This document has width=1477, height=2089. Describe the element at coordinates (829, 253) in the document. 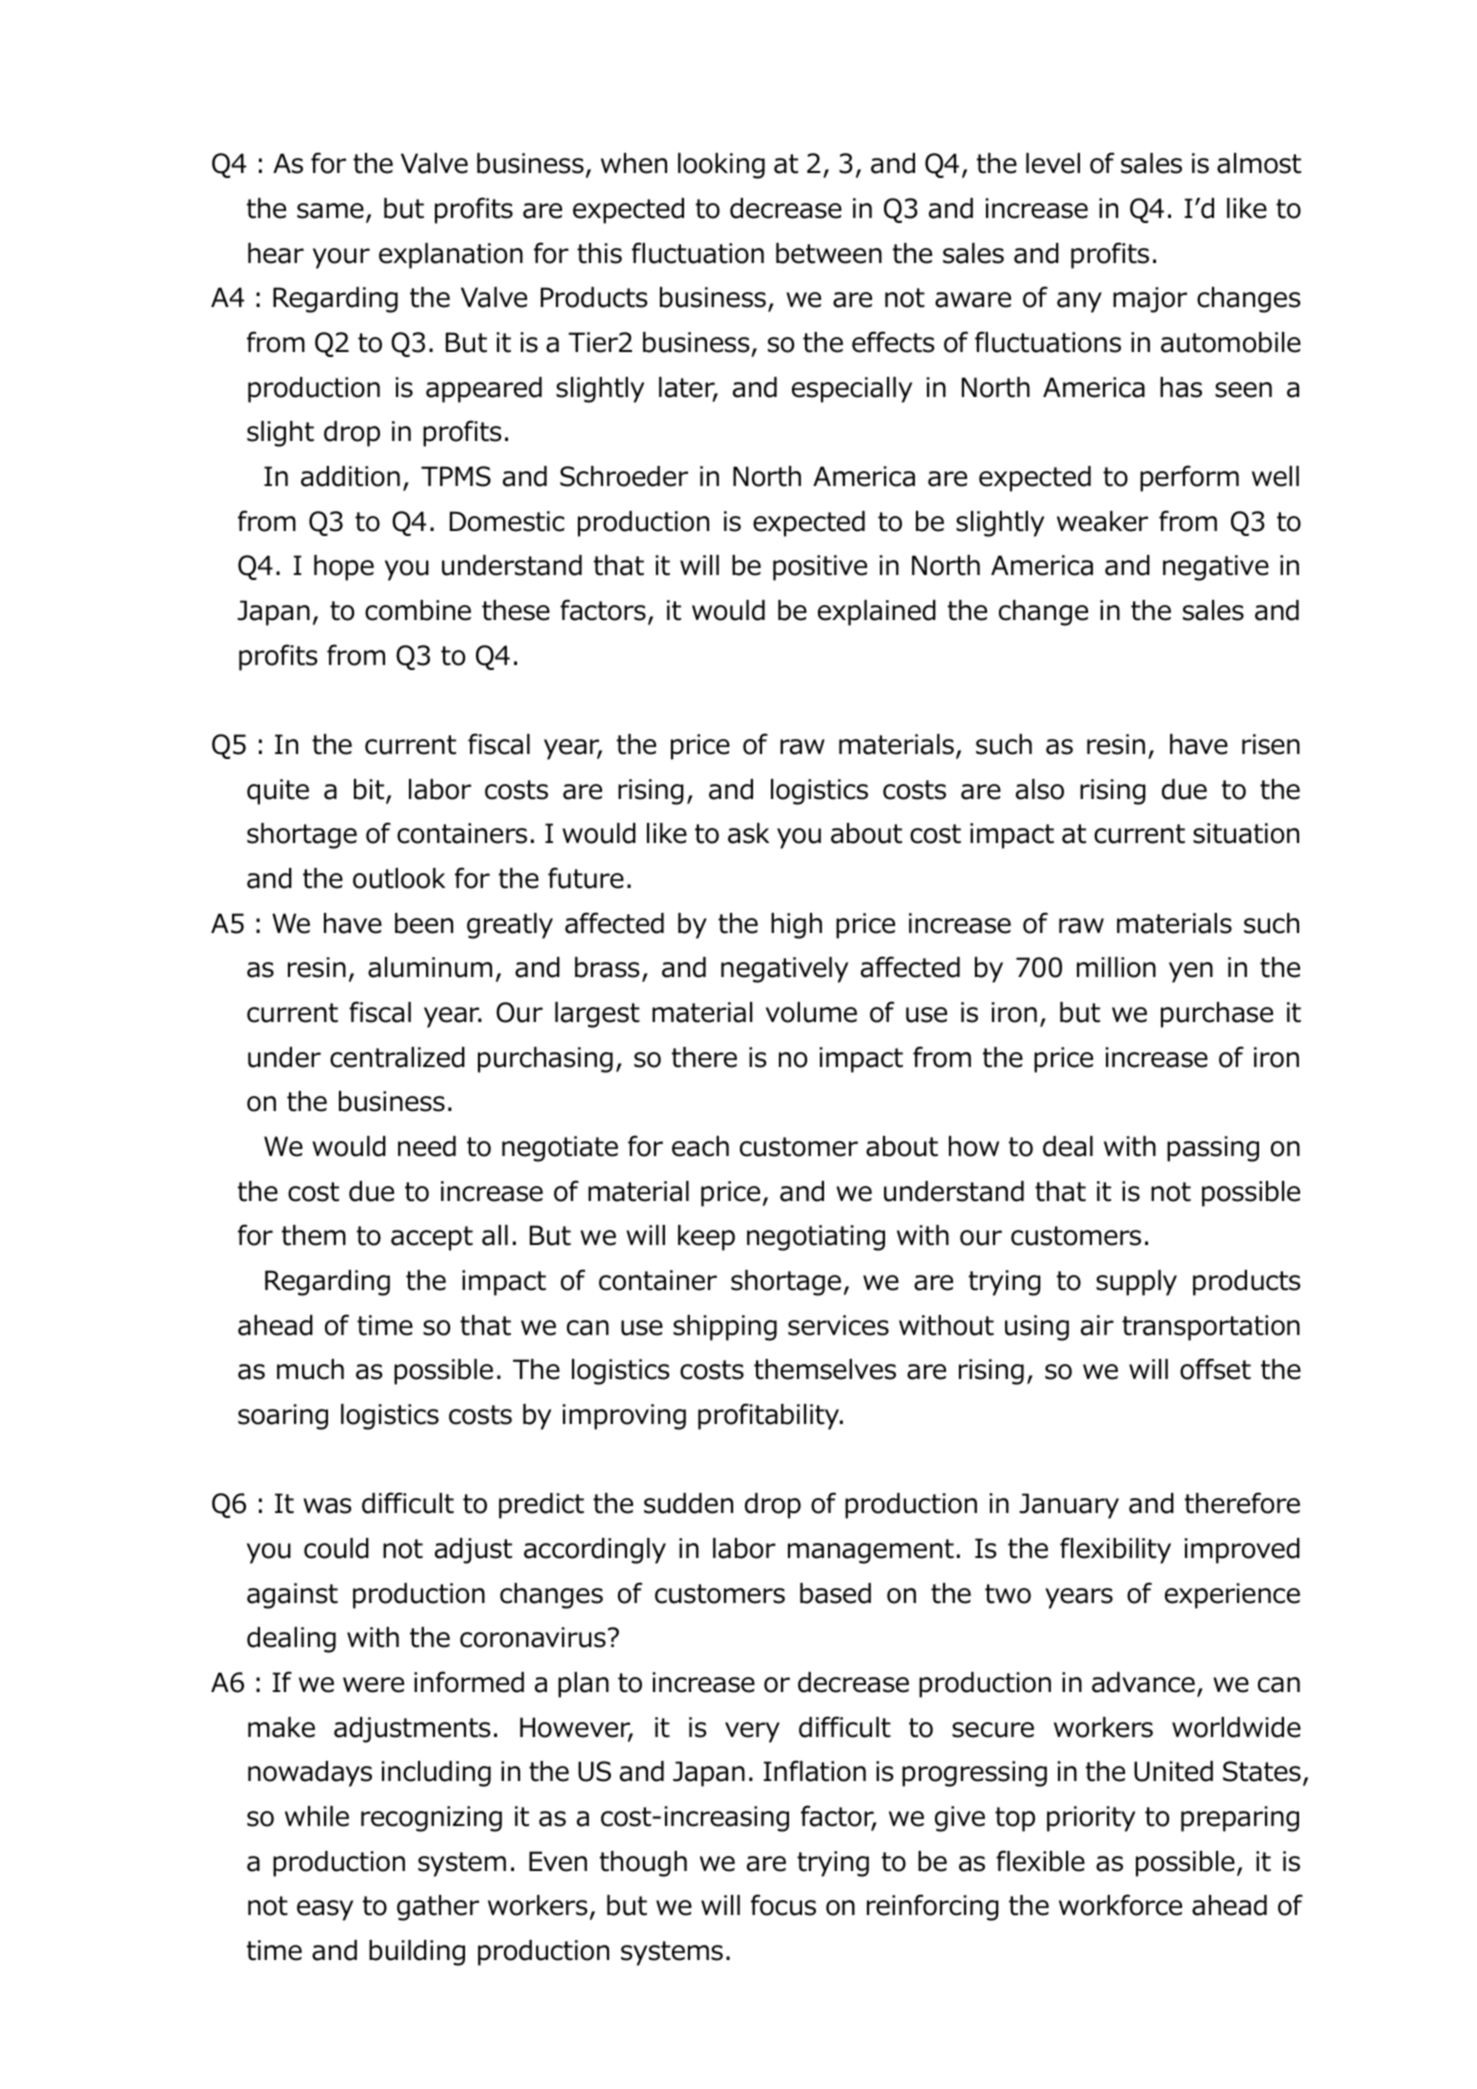

I see `between` at that location.
